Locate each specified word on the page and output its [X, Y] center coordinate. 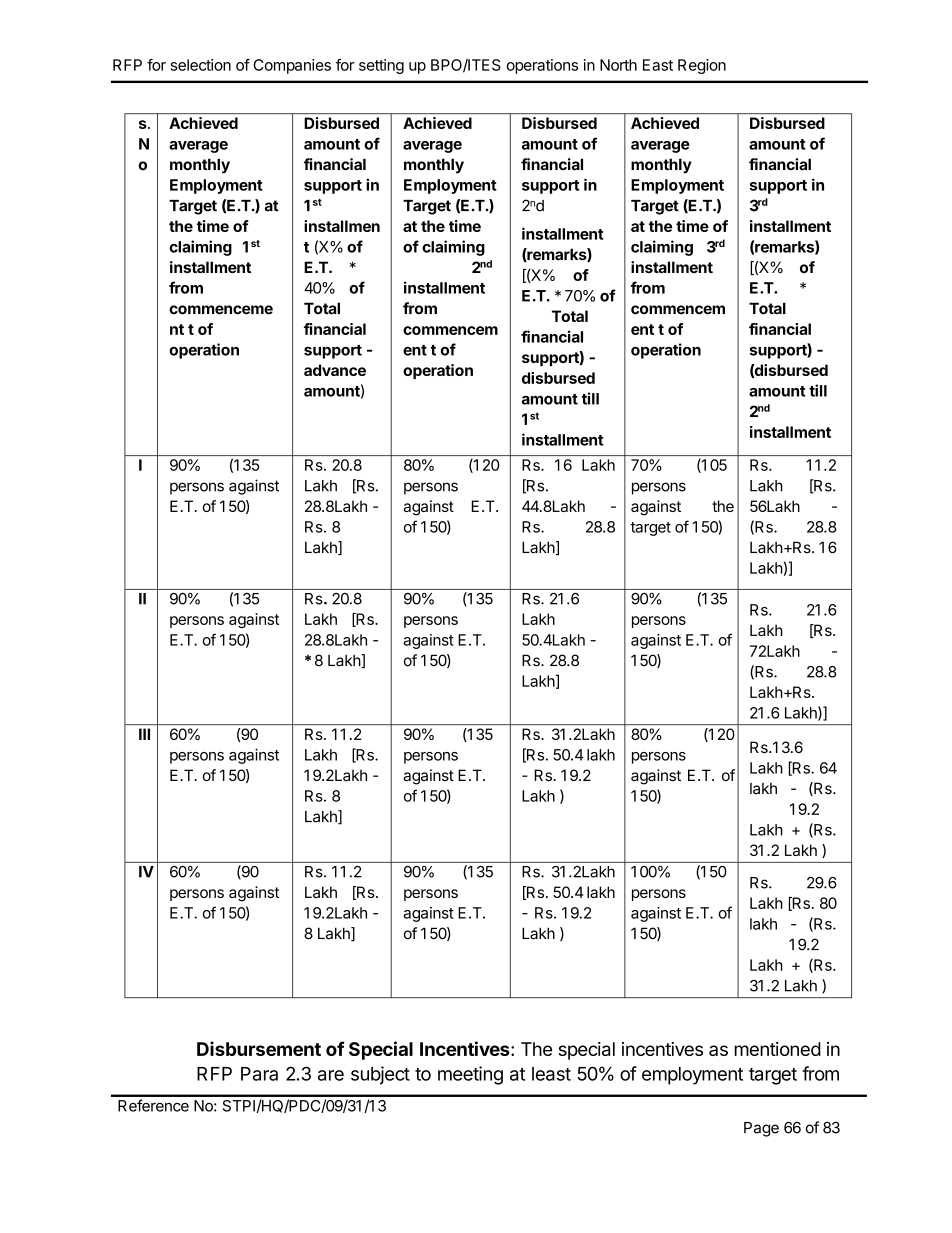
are [331, 1075]
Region [702, 66]
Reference [153, 1105]
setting [381, 66]
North [618, 65]
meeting [470, 1075]
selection [201, 65]
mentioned [778, 1049]
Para [259, 1074]
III [144, 734]
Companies [292, 66]
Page [761, 1129]
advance [335, 370]
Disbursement [259, 1048]
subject [380, 1075]
